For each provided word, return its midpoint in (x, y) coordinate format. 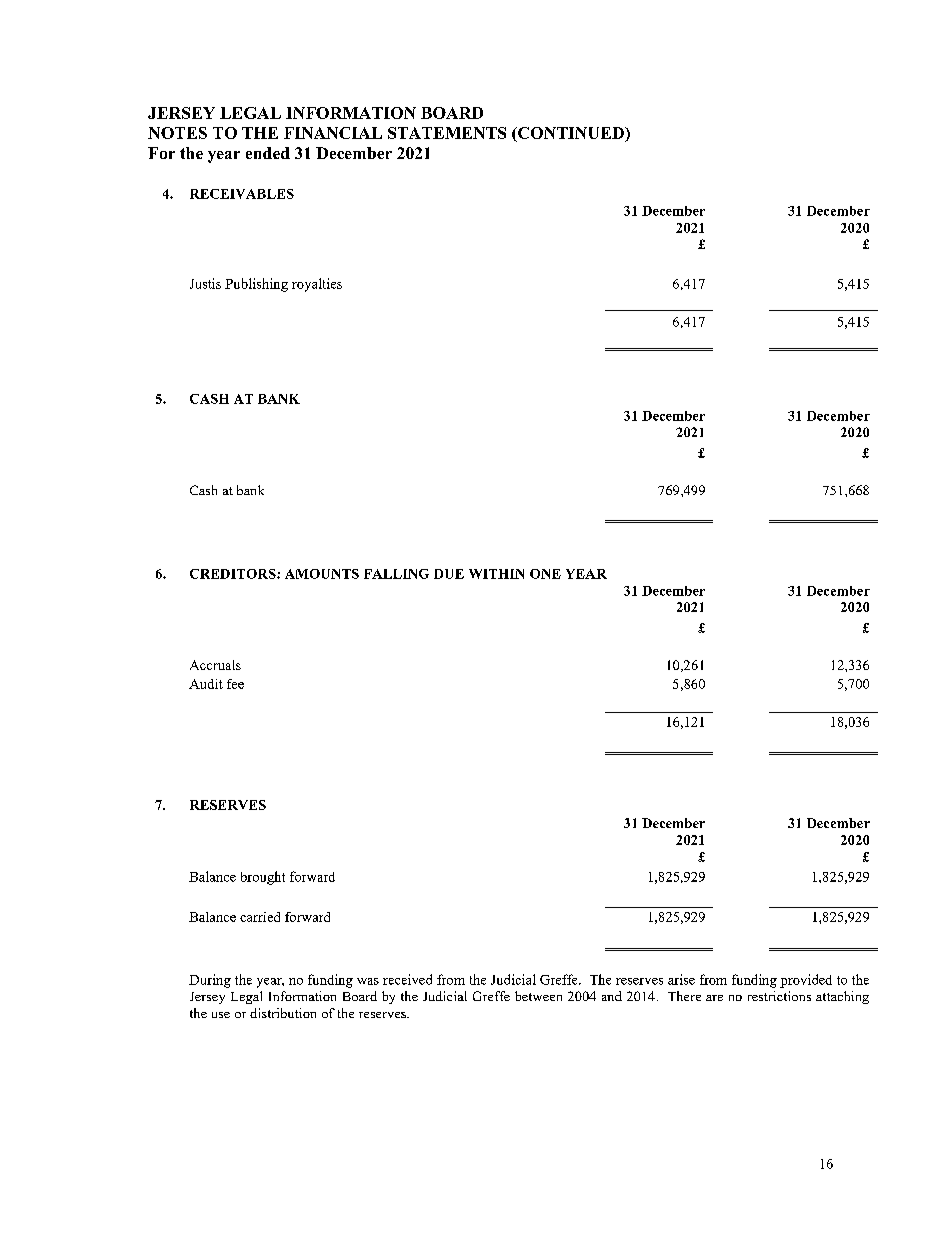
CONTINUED (571, 134)
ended (268, 153)
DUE (449, 574)
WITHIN (496, 574)
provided (806, 981)
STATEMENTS (447, 133)
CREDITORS (234, 574)
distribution (283, 1013)
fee (235, 684)
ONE (545, 574)
